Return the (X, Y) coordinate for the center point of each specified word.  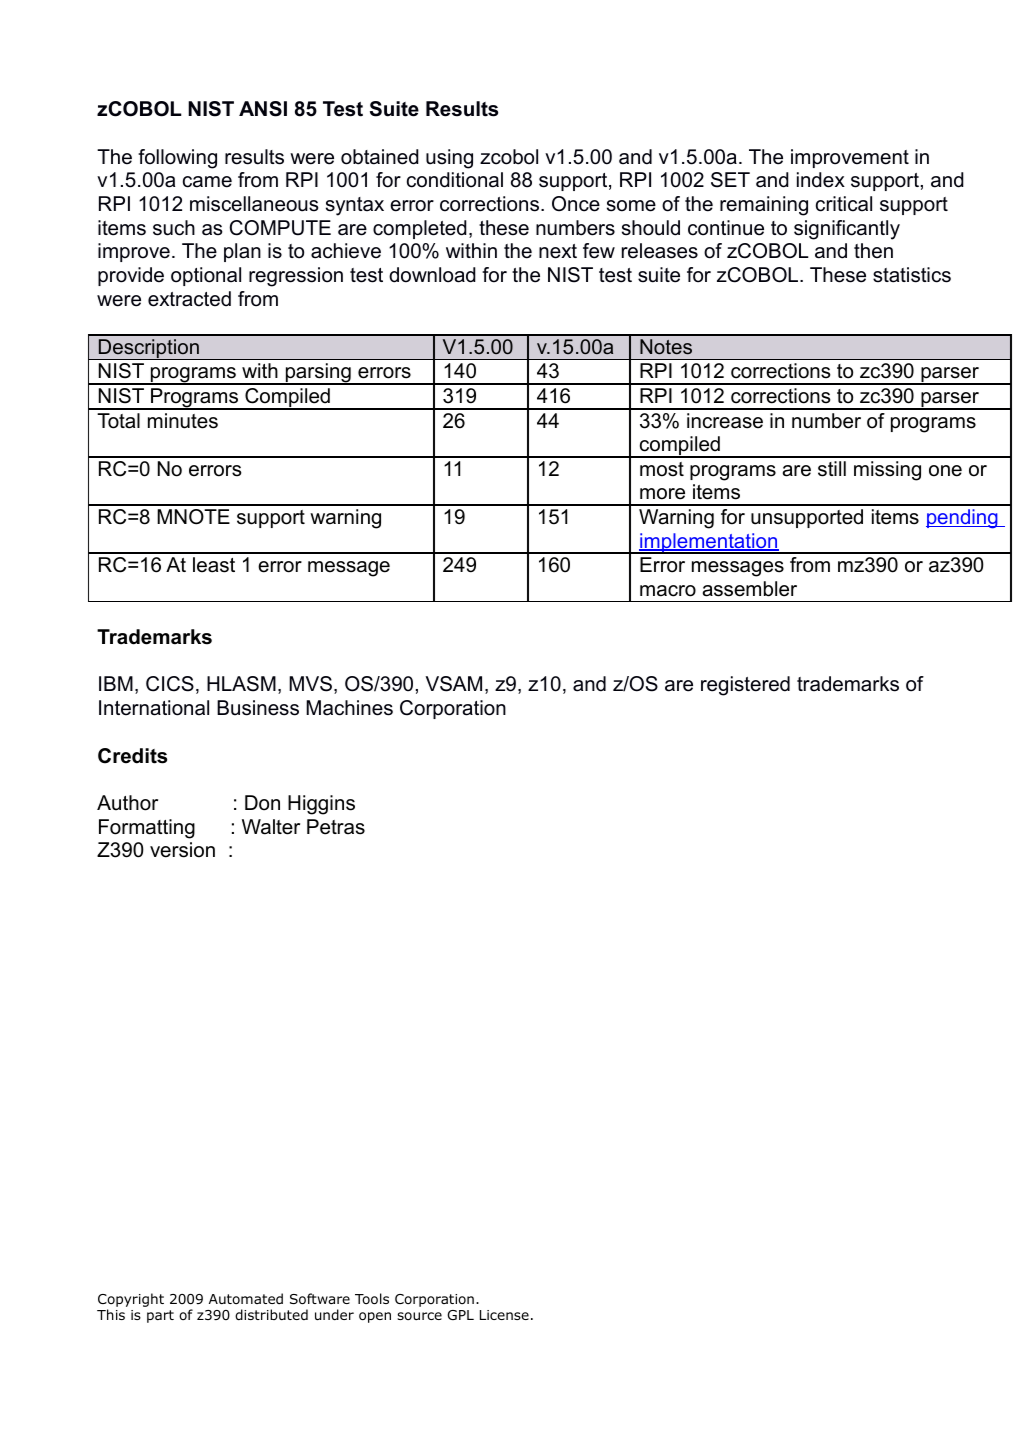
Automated (246, 1298)
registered (745, 686)
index (821, 180)
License (504, 1315)
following (177, 159)
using (449, 159)
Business (258, 708)
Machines (349, 708)
